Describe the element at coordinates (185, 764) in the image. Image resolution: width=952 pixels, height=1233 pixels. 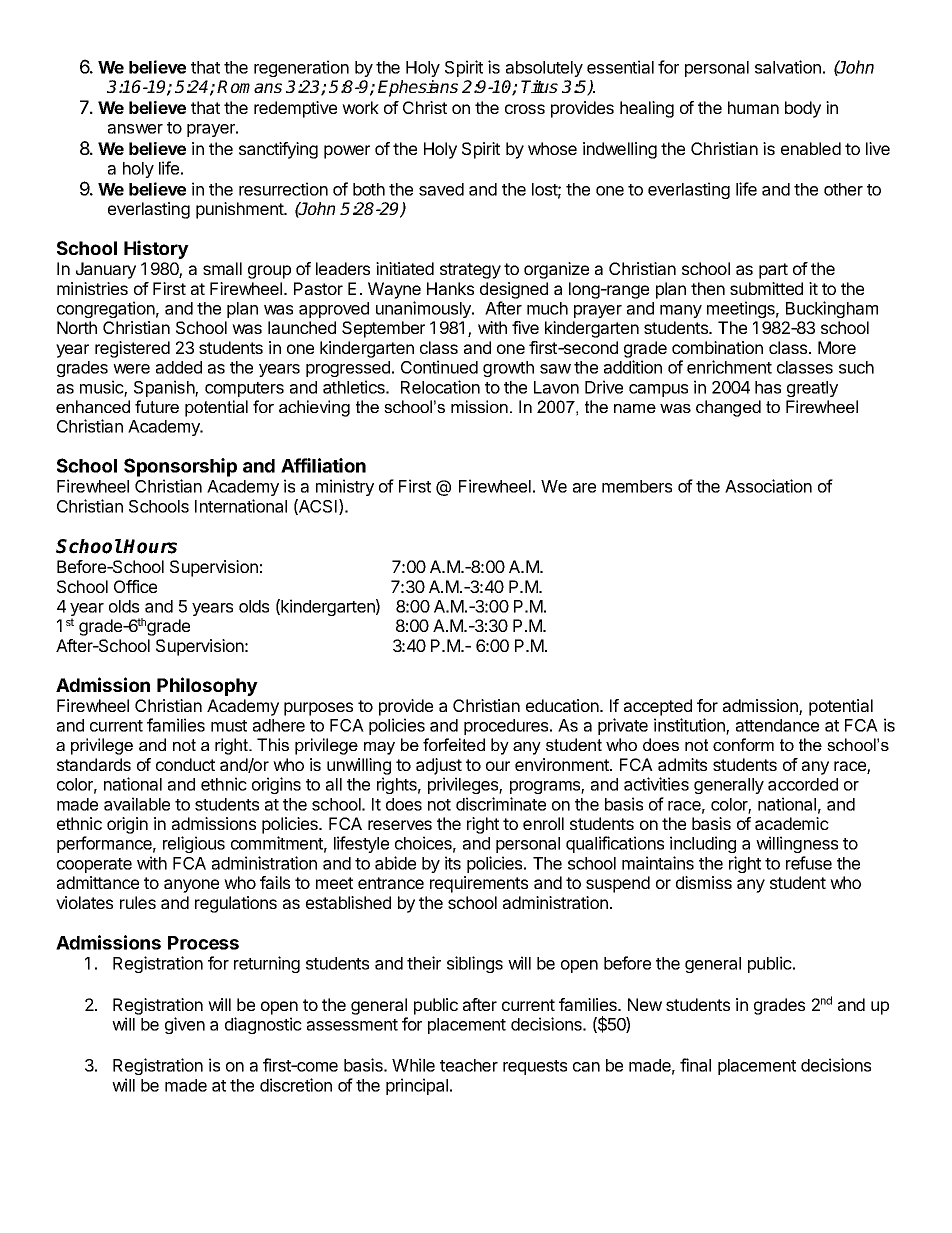
I see `conduct` at that location.
